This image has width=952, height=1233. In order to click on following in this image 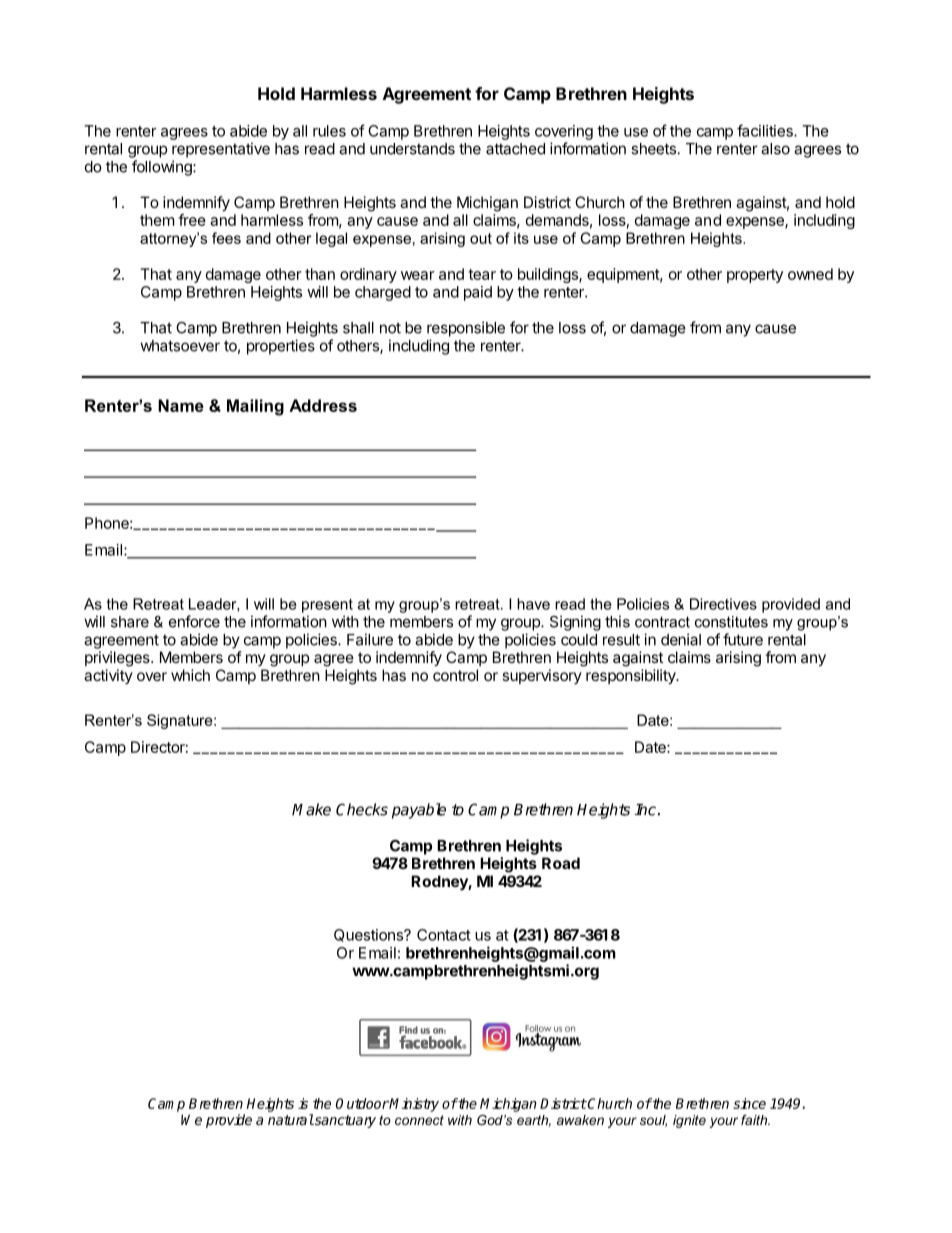, I will do `click(163, 168)`.
